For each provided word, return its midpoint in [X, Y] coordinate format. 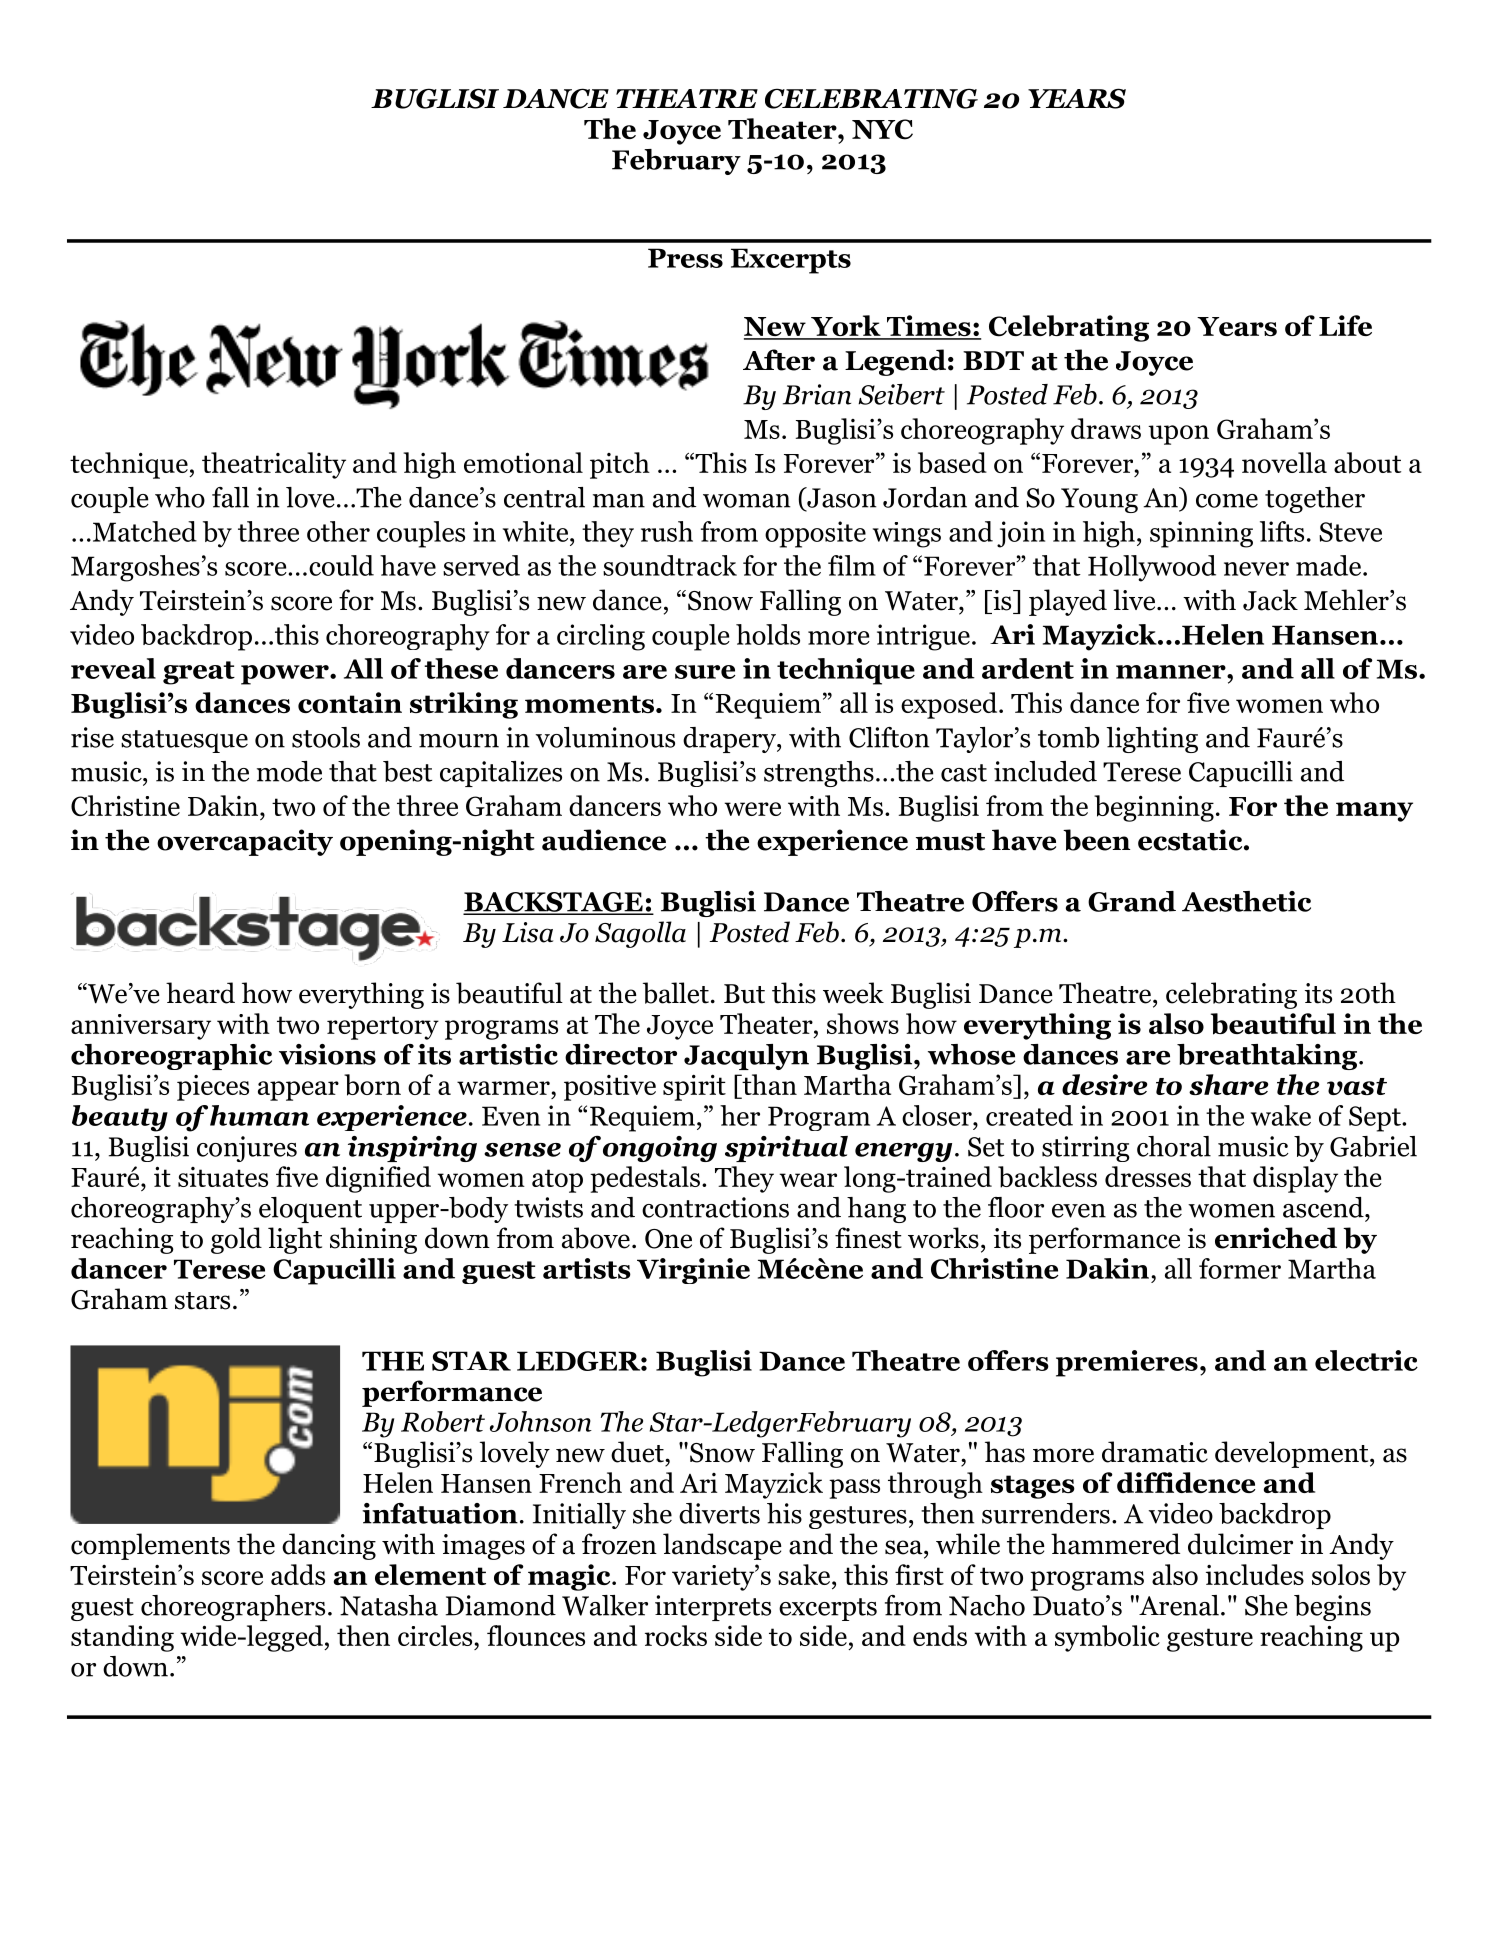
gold [236, 1240]
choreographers [233, 1608]
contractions [715, 1207]
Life [1345, 325]
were [752, 809]
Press [685, 258]
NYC [882, 129]
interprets [713, 1608]
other [338, 531]
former [1240, 1268]
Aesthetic [1246, 901]
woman [747, 501]
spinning [1201, 534]
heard [200, 993]
